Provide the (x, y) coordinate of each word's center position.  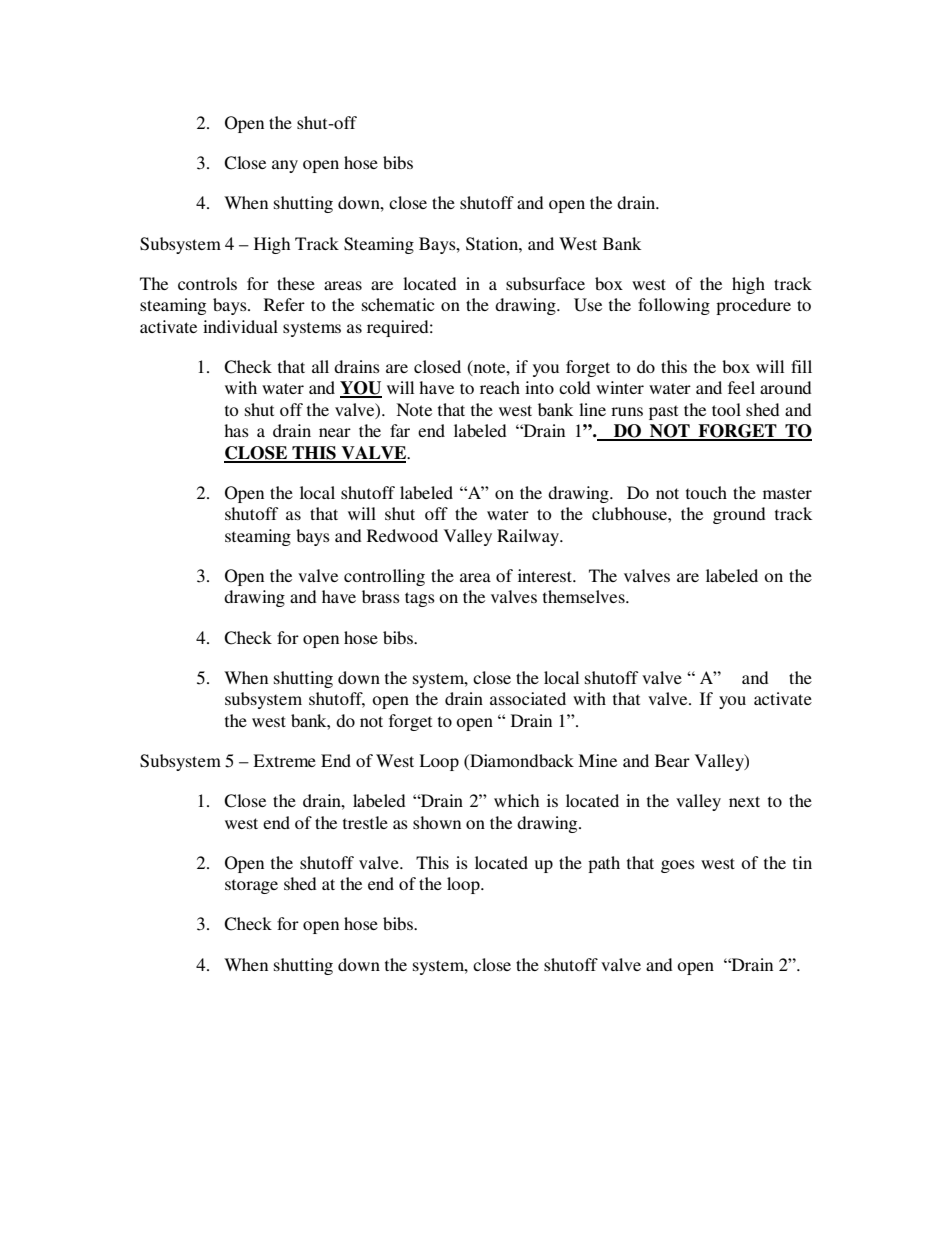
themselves (585, 596)
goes (678, 866)
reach (500, 387)
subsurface (545, 283)
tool (726, 409)
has (236, 430)
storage (251, 886)
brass (381, 596)
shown (437, 822)
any (285, 166)
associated (528, 698)
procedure (753, 306)
